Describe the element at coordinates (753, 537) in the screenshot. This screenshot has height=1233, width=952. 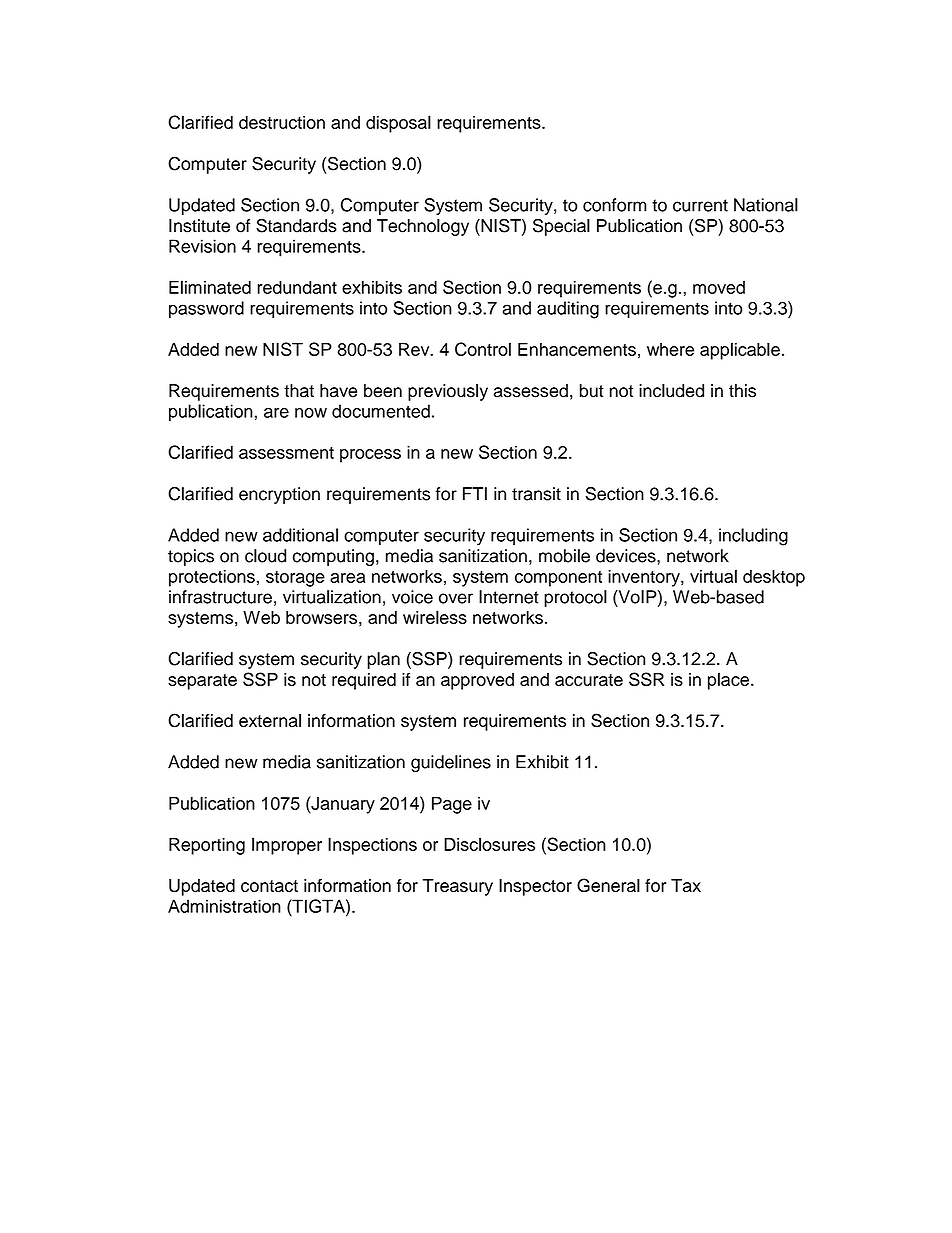
I see `including` at that location.
